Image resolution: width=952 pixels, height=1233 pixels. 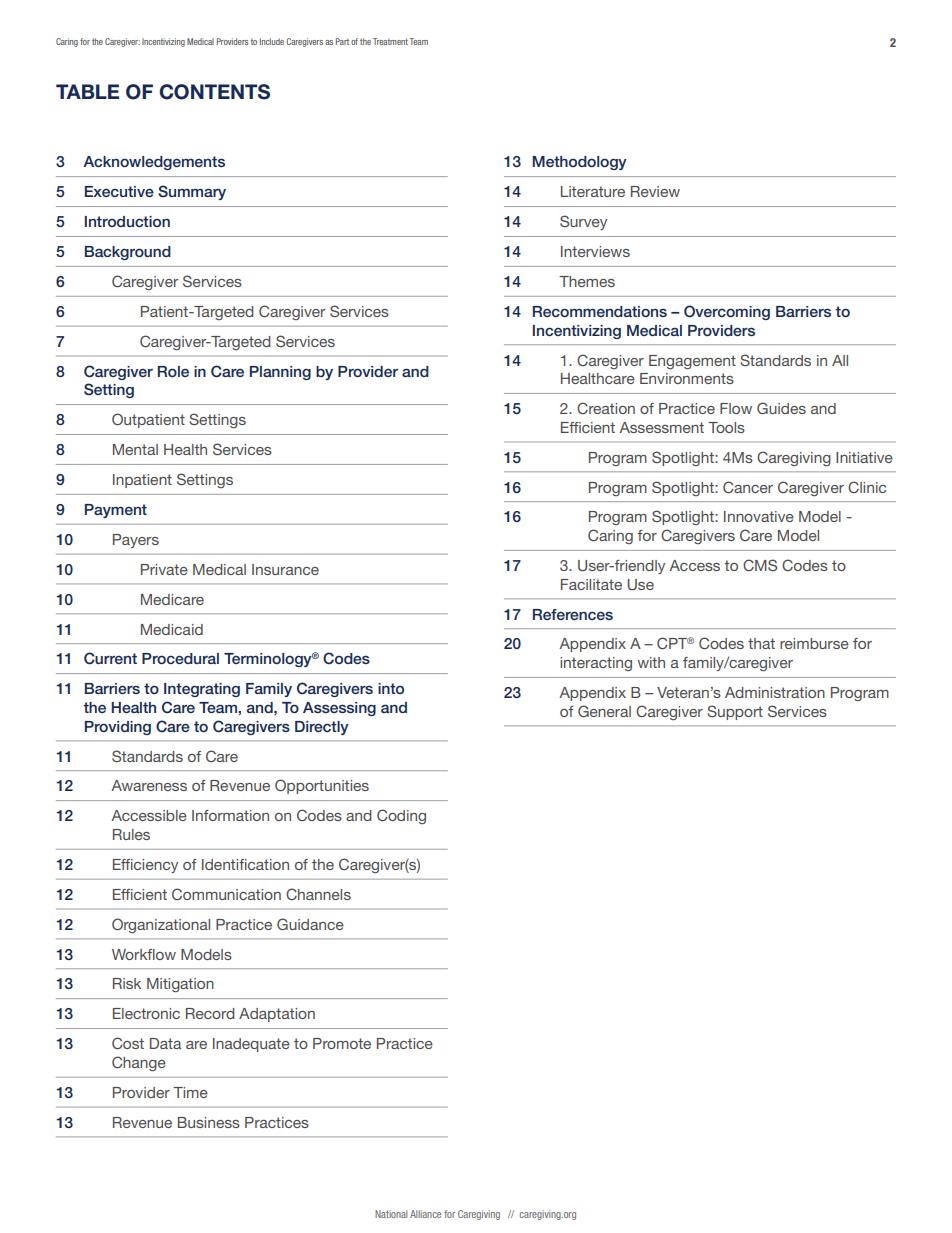 What do you see at coordinates (735, 712) in the image?
I see `Support` at bounding box center [735, 712].
